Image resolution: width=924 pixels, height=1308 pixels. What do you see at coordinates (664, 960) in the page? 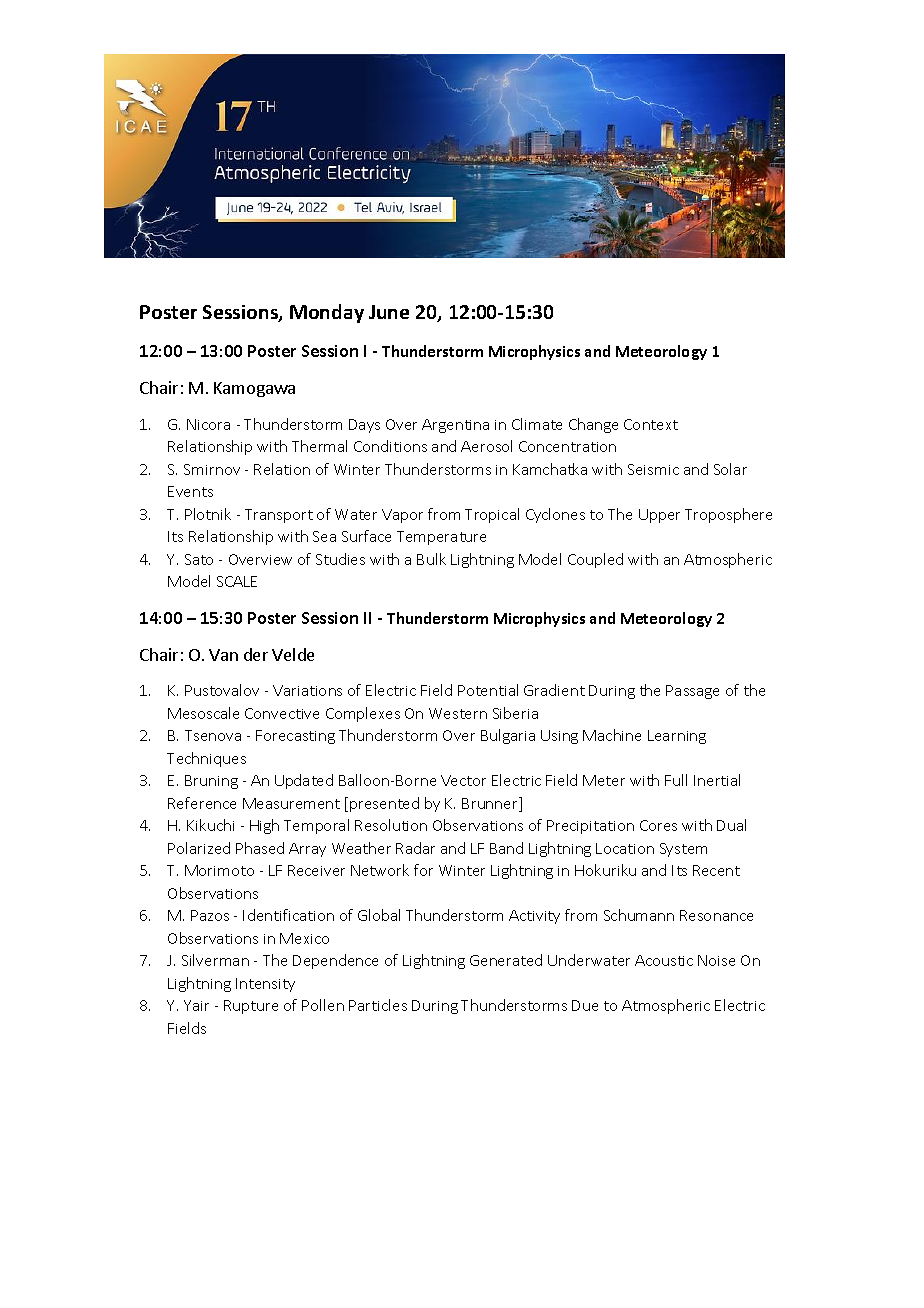
I see `Acoustic` at bounding box center [664, 960].
